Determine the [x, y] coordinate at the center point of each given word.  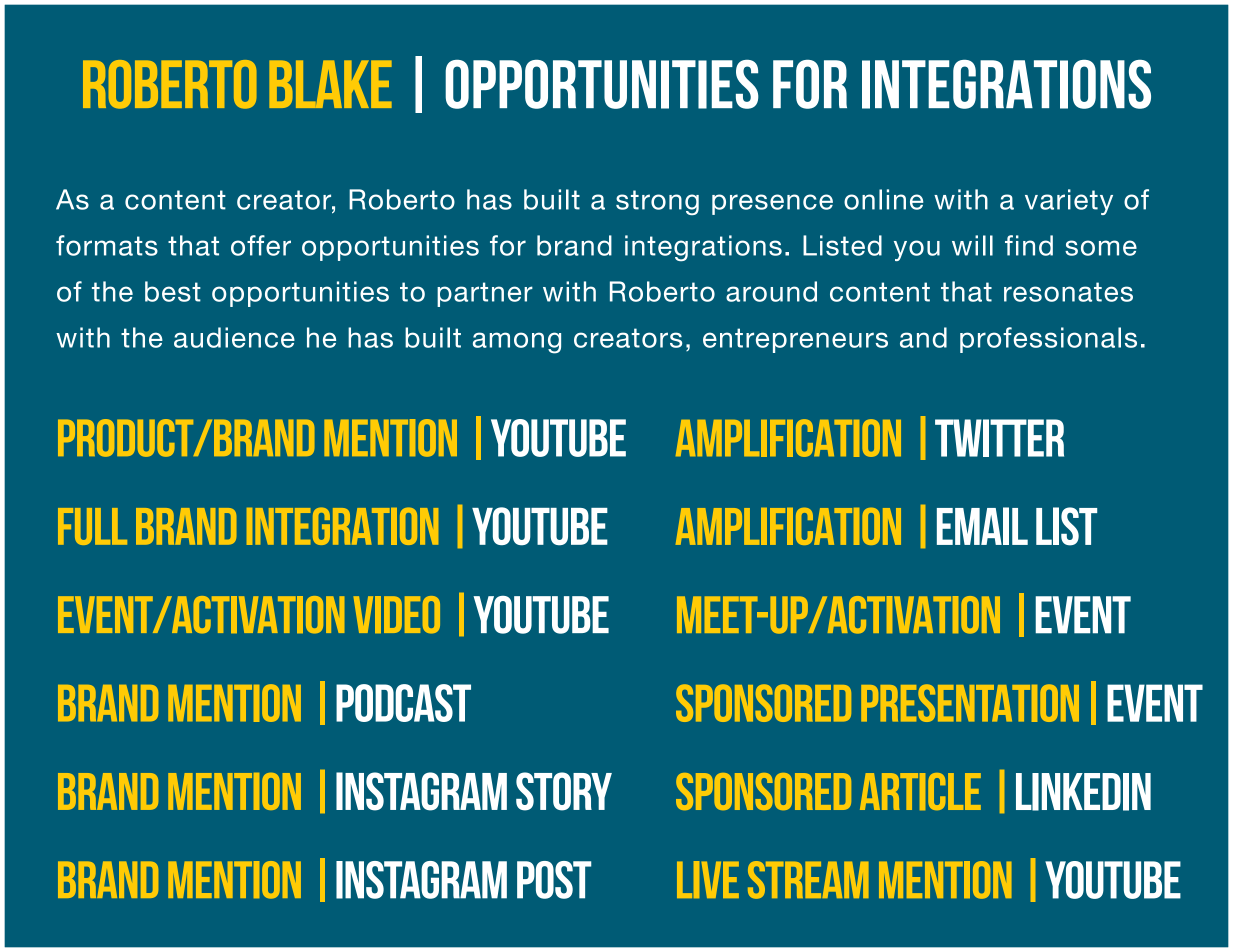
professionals [1048, 340]
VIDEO [397, 615]
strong [657, 202]
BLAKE [330, 84]
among [517, 343]
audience [234, 337]
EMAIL [982, 526]
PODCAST [403, 703]
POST [554, 880]
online [883, 199]
